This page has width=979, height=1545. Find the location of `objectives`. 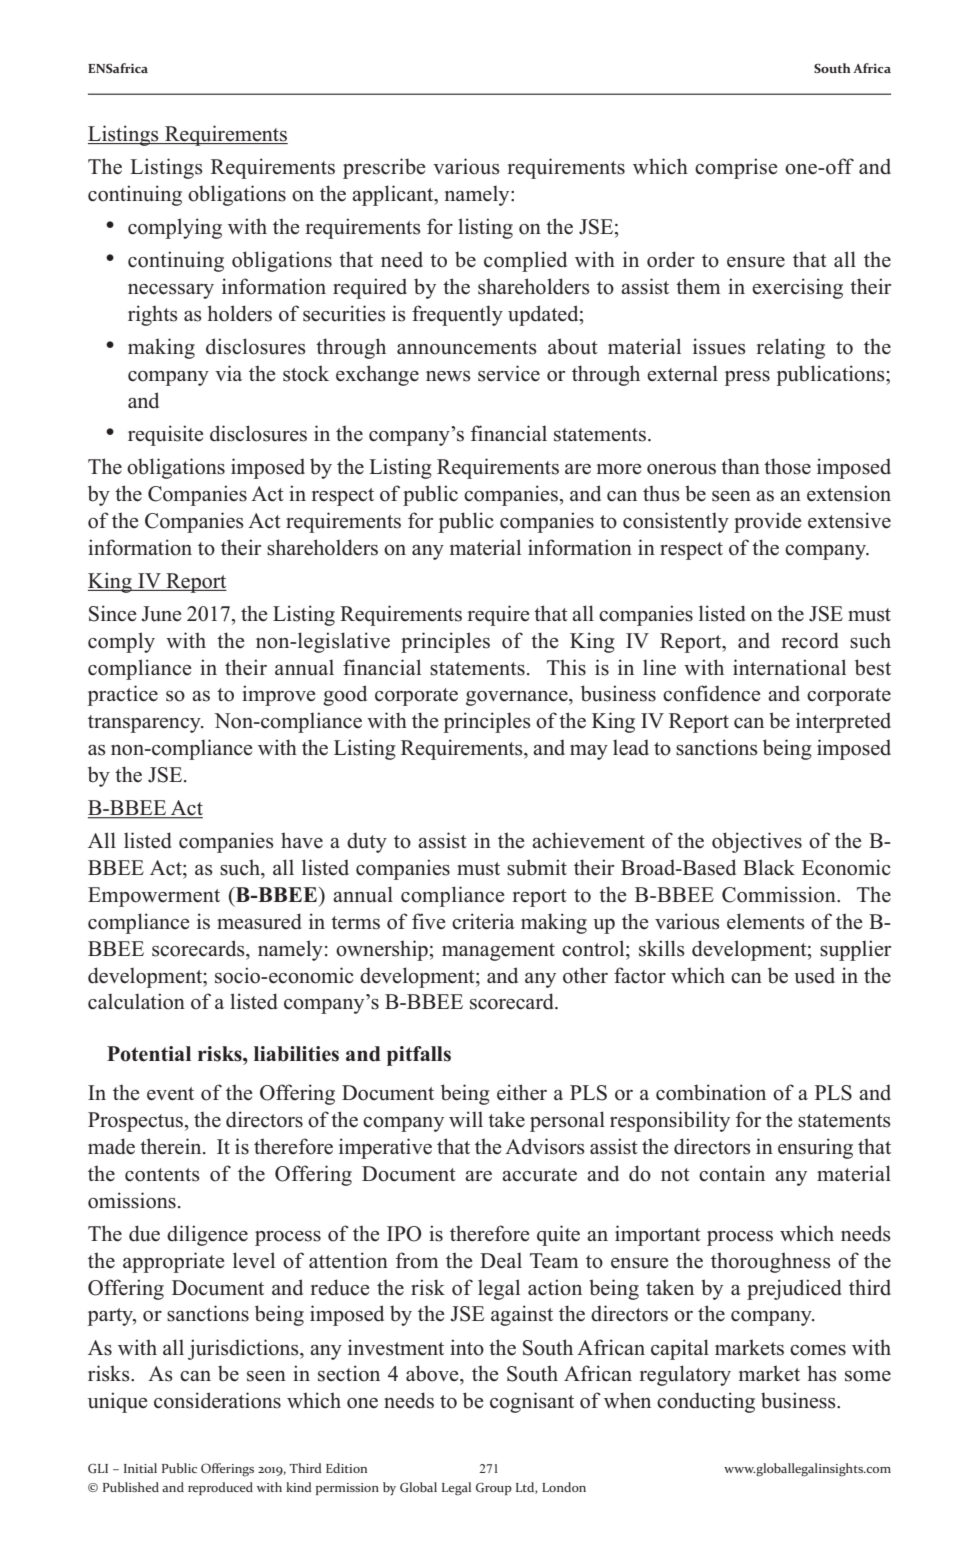

objectives is located at coordinates (757, 842).
